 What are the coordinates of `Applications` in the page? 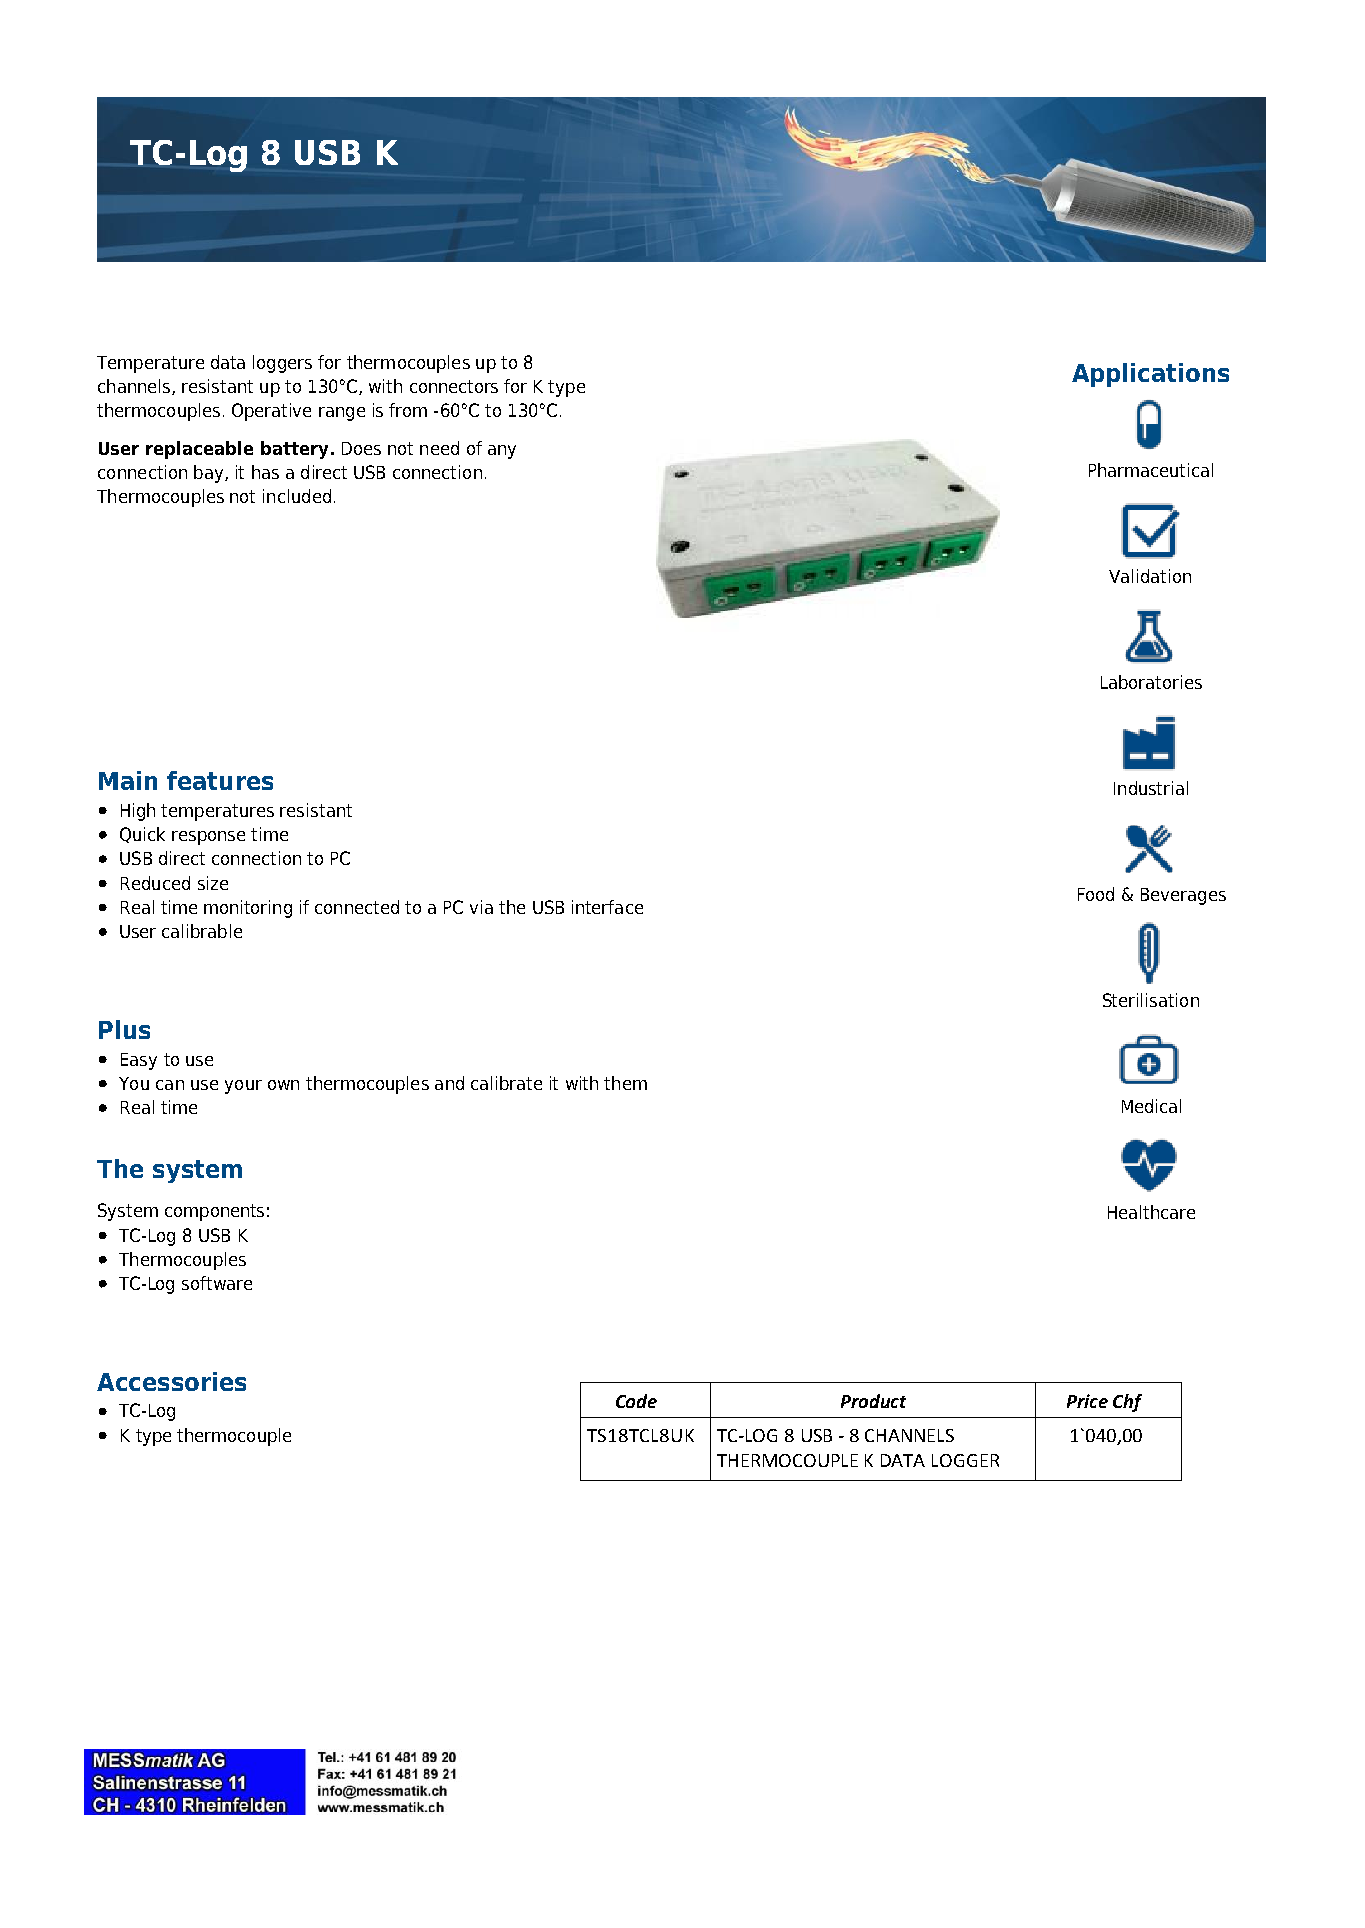 It's located at (1150, 375).
